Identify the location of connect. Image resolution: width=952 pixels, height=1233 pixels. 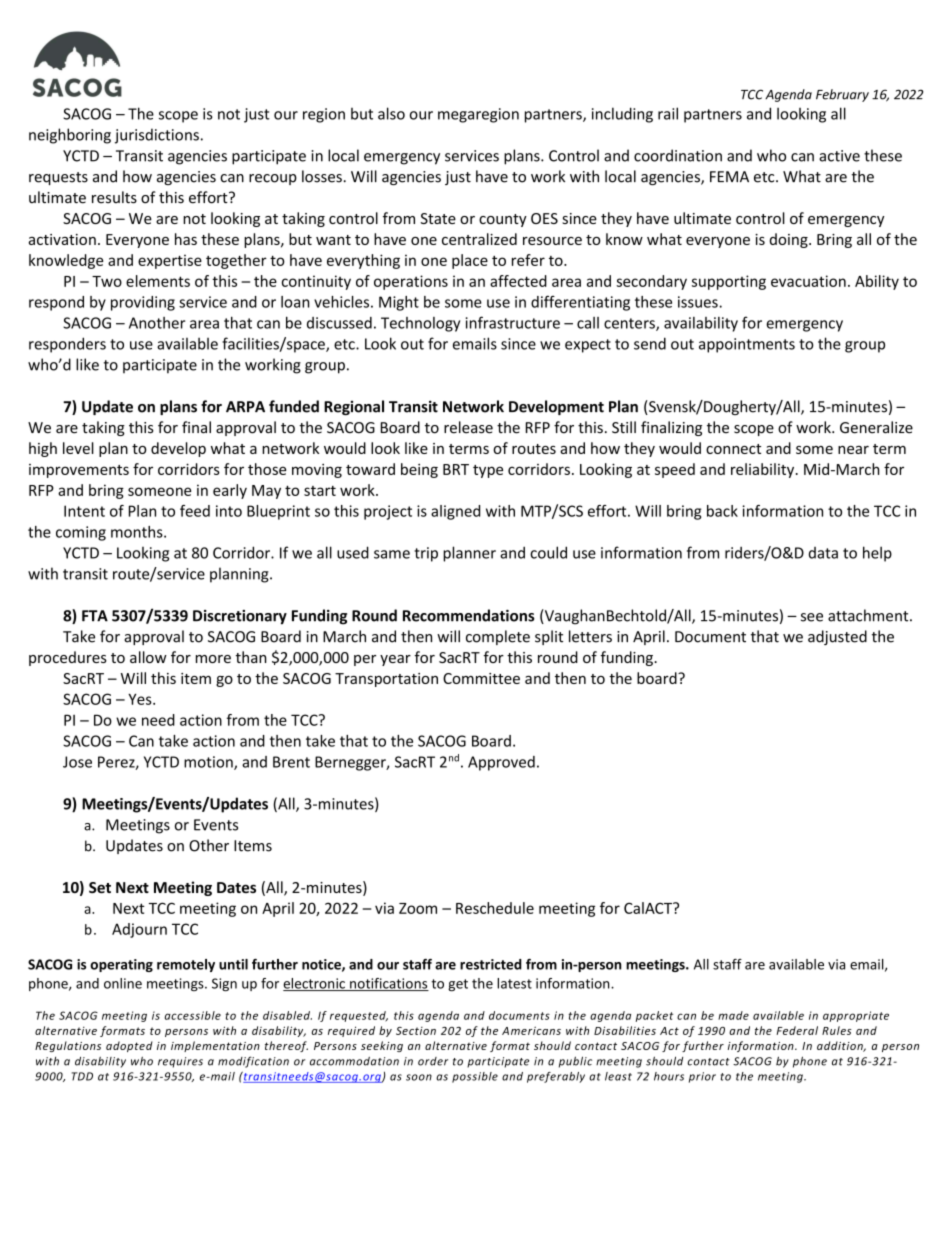
(733, 449).
